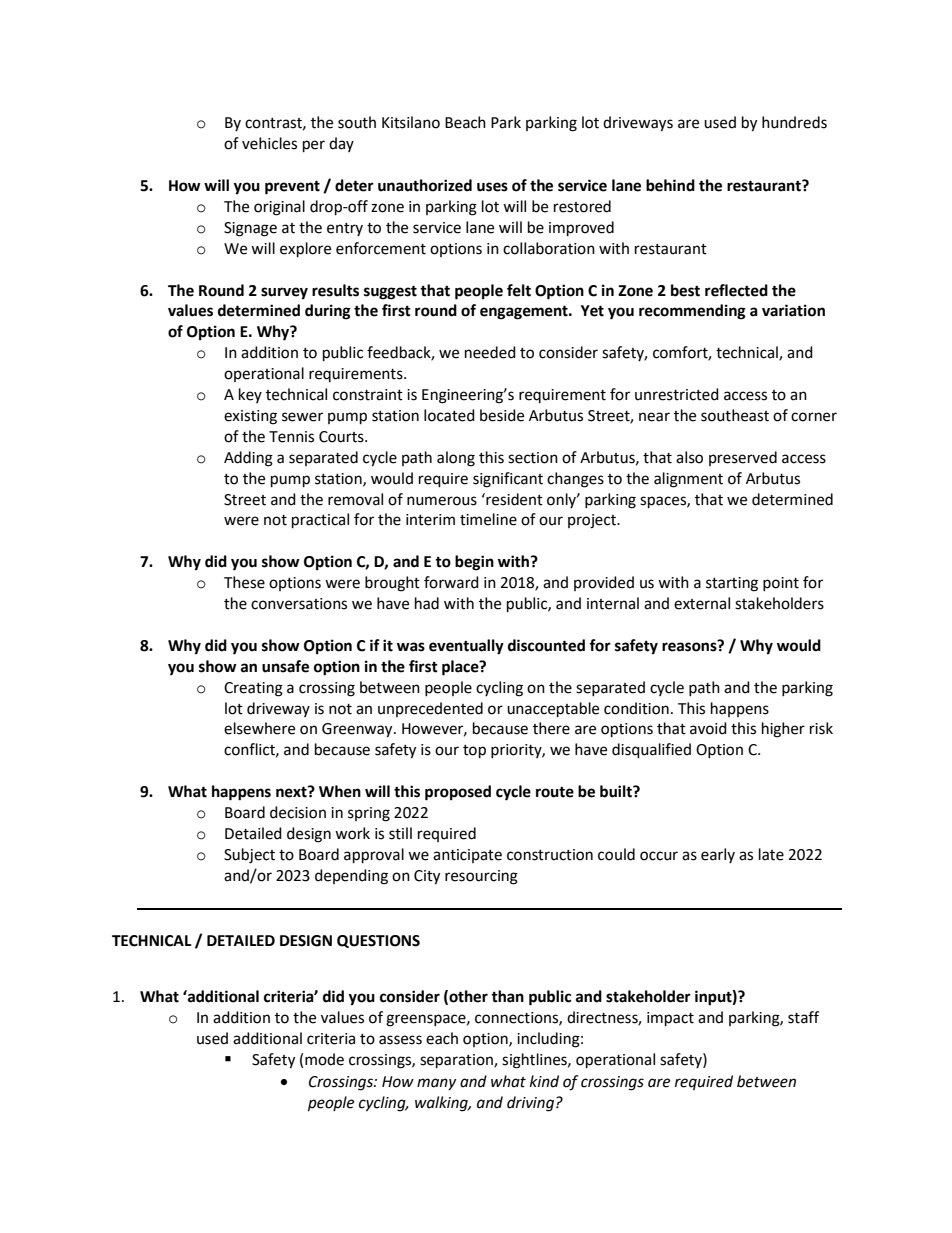 The image size is (952, 1233). What do you see at coordinates (803, 1017) in the screenshot?
I see `staff` at bounding box center [803, 1017].
